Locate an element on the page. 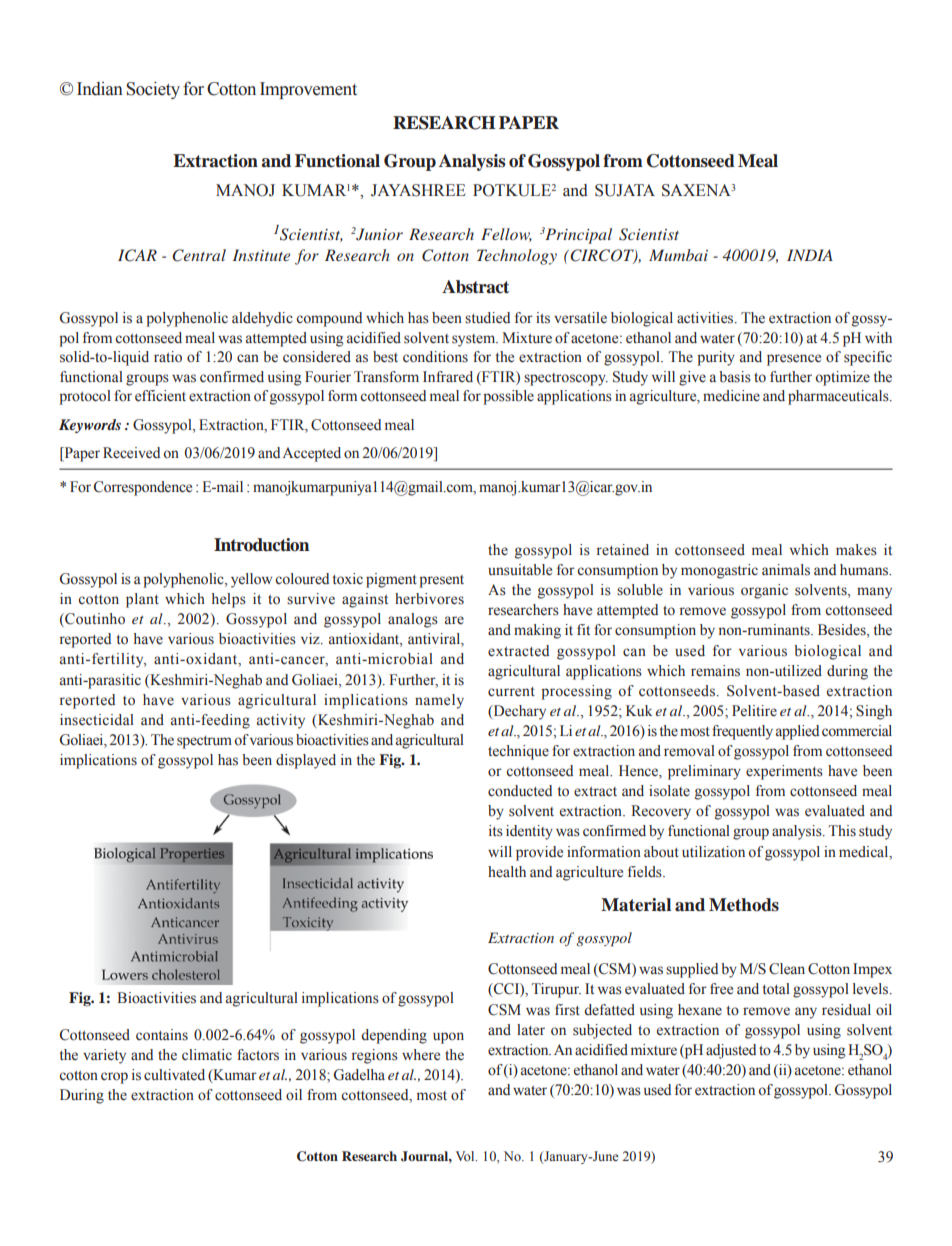  Fellow is located at coordinates (506, 235).
